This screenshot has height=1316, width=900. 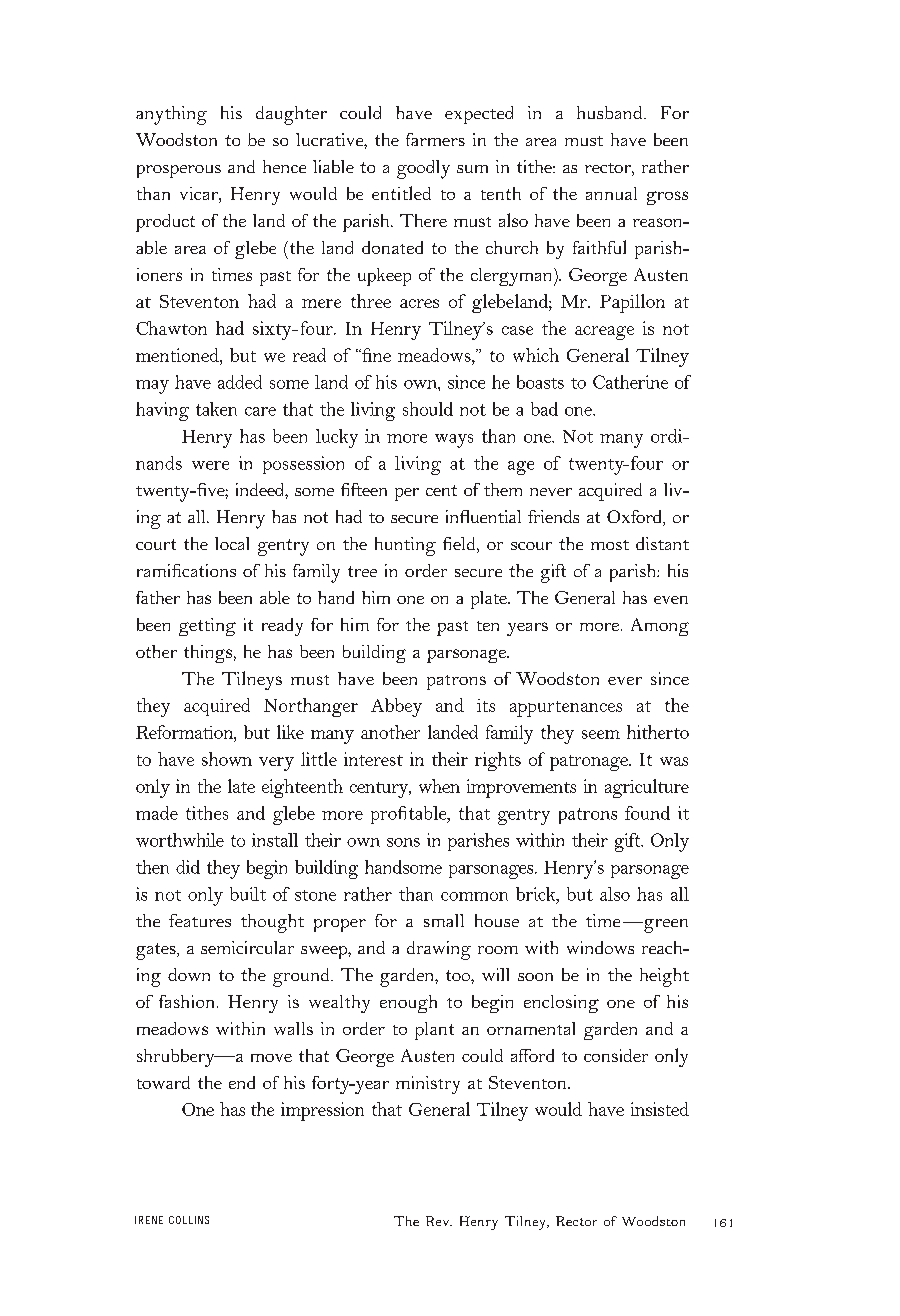 I want to click on farmers, so click(x=435, y=139).
